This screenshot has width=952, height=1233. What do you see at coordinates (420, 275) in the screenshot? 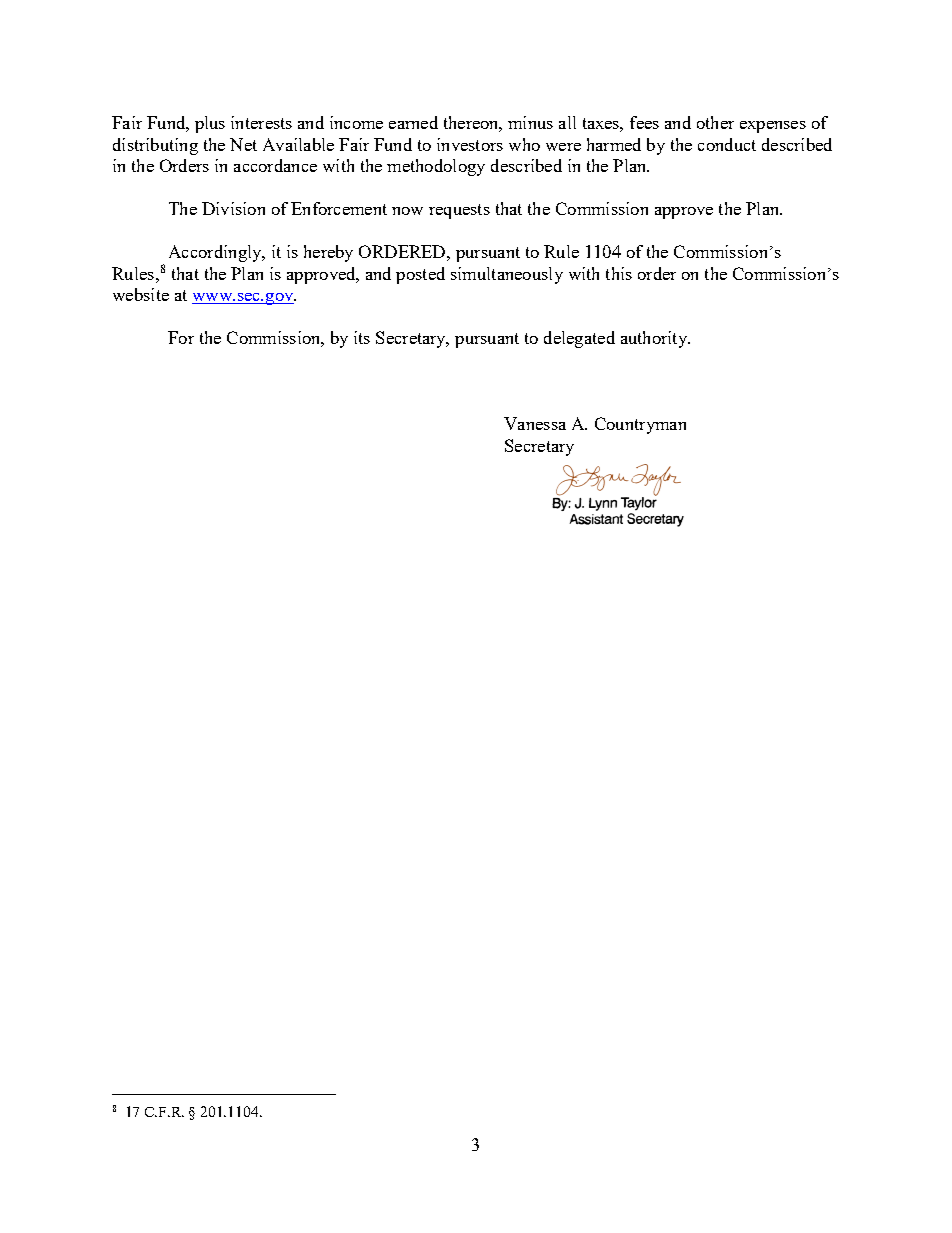
I see `posted` at bounding box center [420, 275].
